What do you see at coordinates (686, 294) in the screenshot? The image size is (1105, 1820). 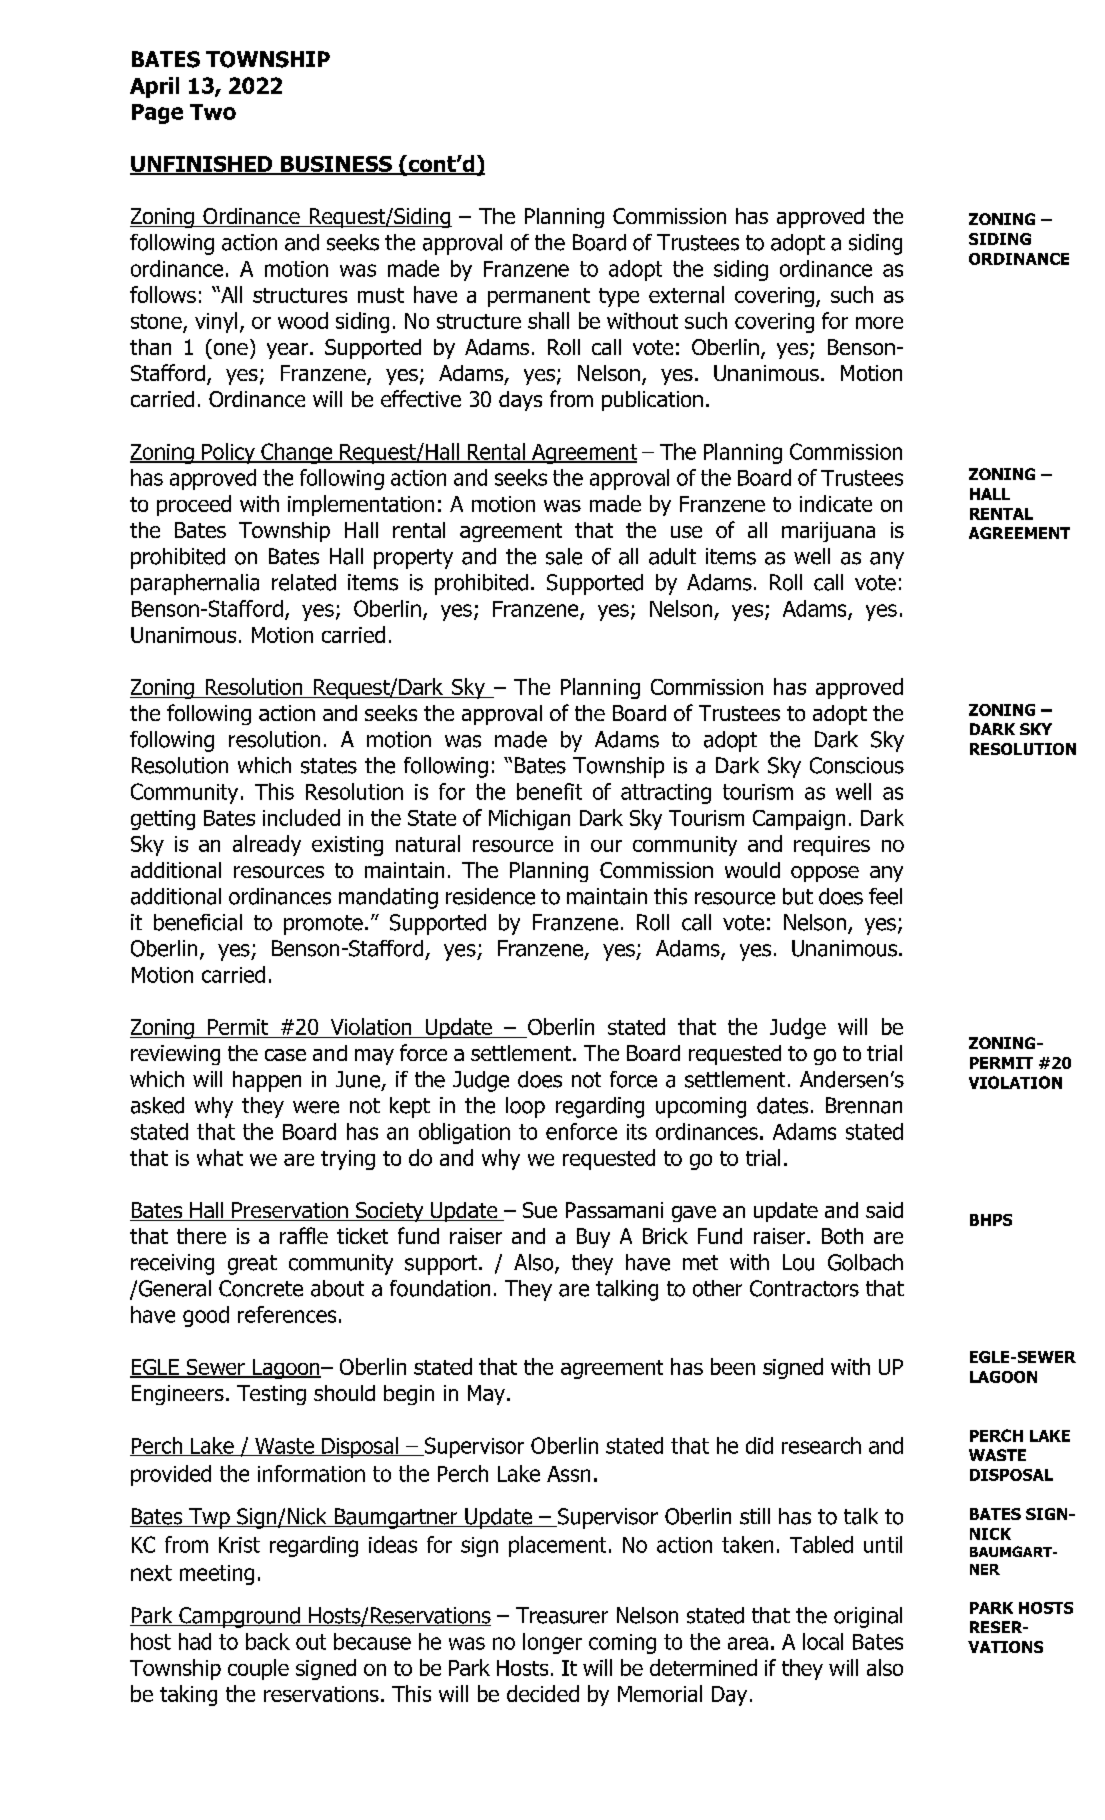 I see `external` at bounding box center [686, 294].
